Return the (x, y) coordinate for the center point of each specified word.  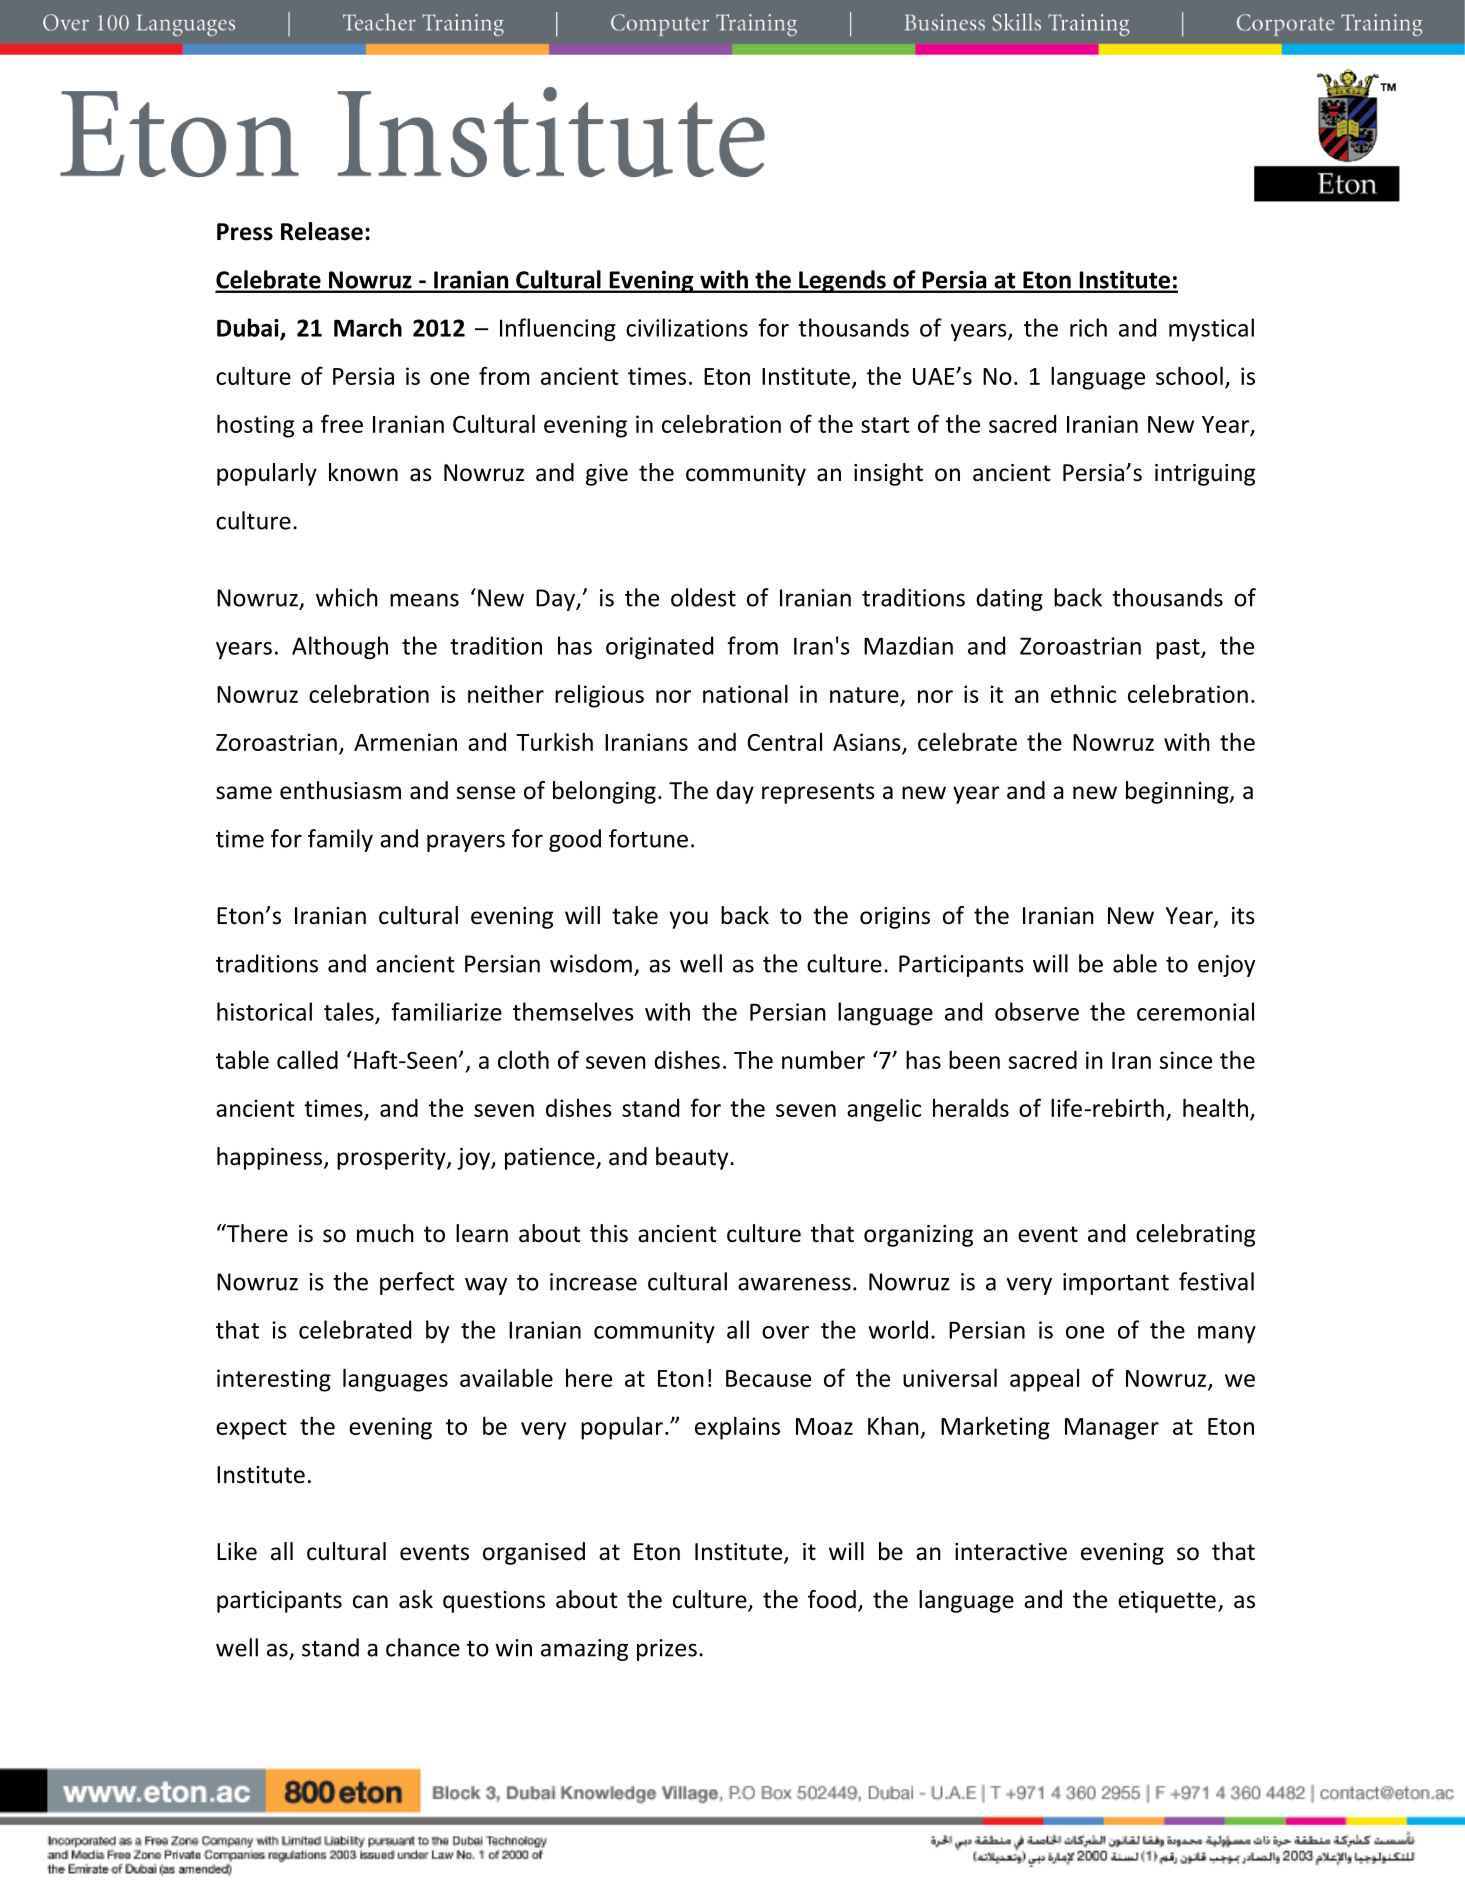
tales (350, 1012)
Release (322, 231)
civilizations (687, 327)
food (832, 1599)
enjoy (1226, 966)
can (370, 1602)
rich (1088, 327)
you (689, 920)
